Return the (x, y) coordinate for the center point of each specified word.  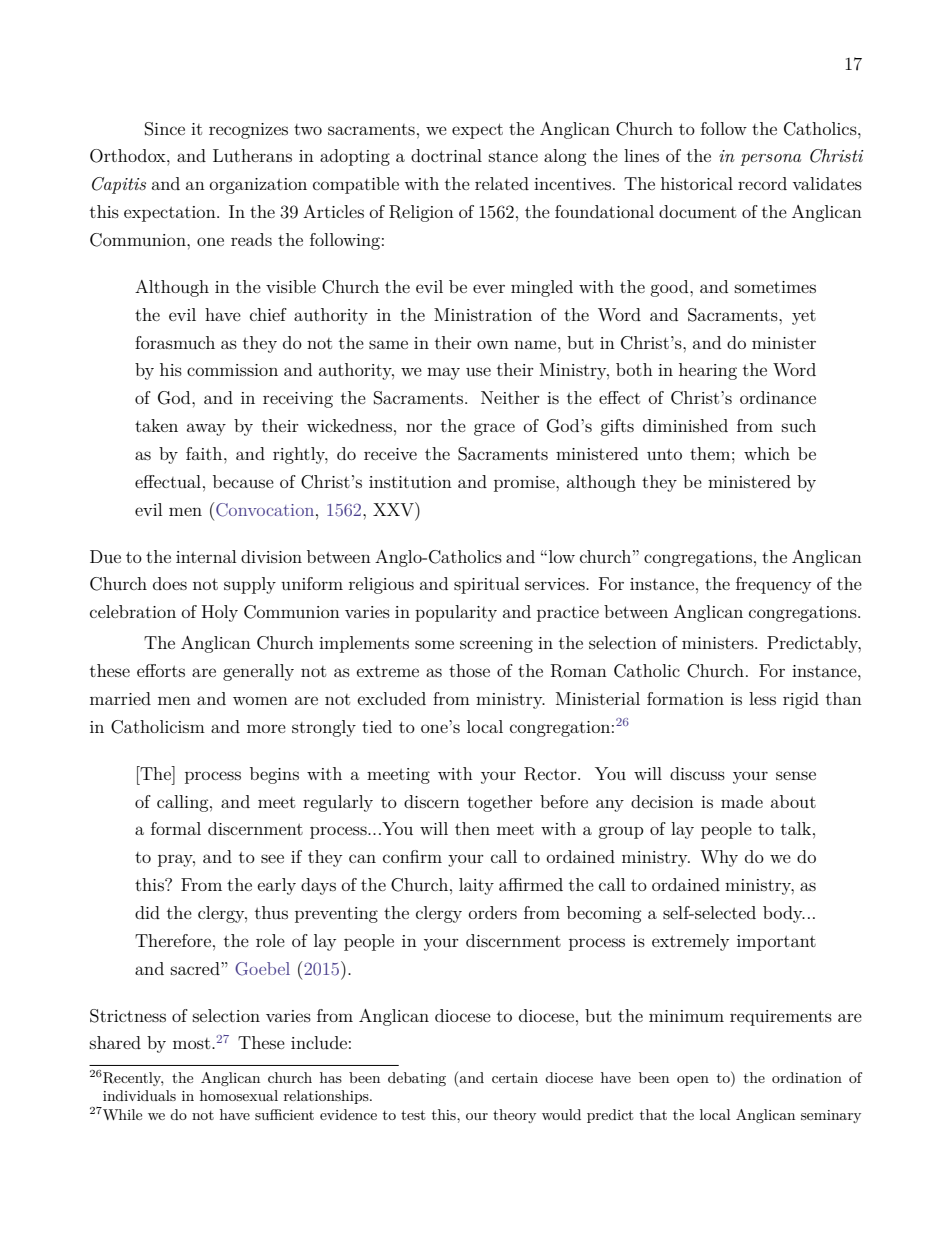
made (742, 801)
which (767, 453)
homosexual (239, 1095)
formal (176, 828)
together (500, 803)
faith (205, 453)
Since (165, 129)
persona (770, 160)
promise (525, 484)
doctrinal (446, 155)
